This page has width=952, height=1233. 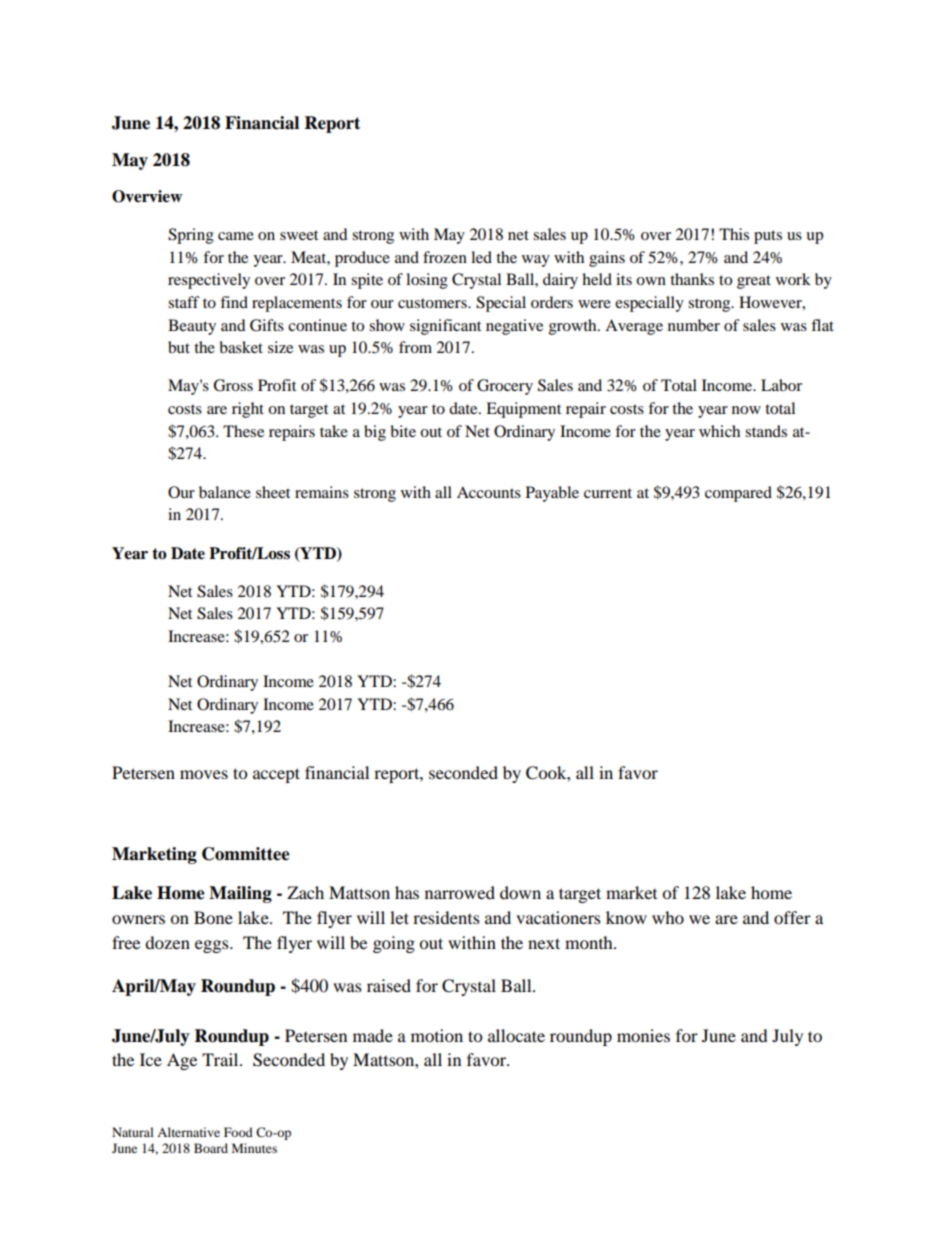 I want to click on respectively, so click(x=209, y=281).
